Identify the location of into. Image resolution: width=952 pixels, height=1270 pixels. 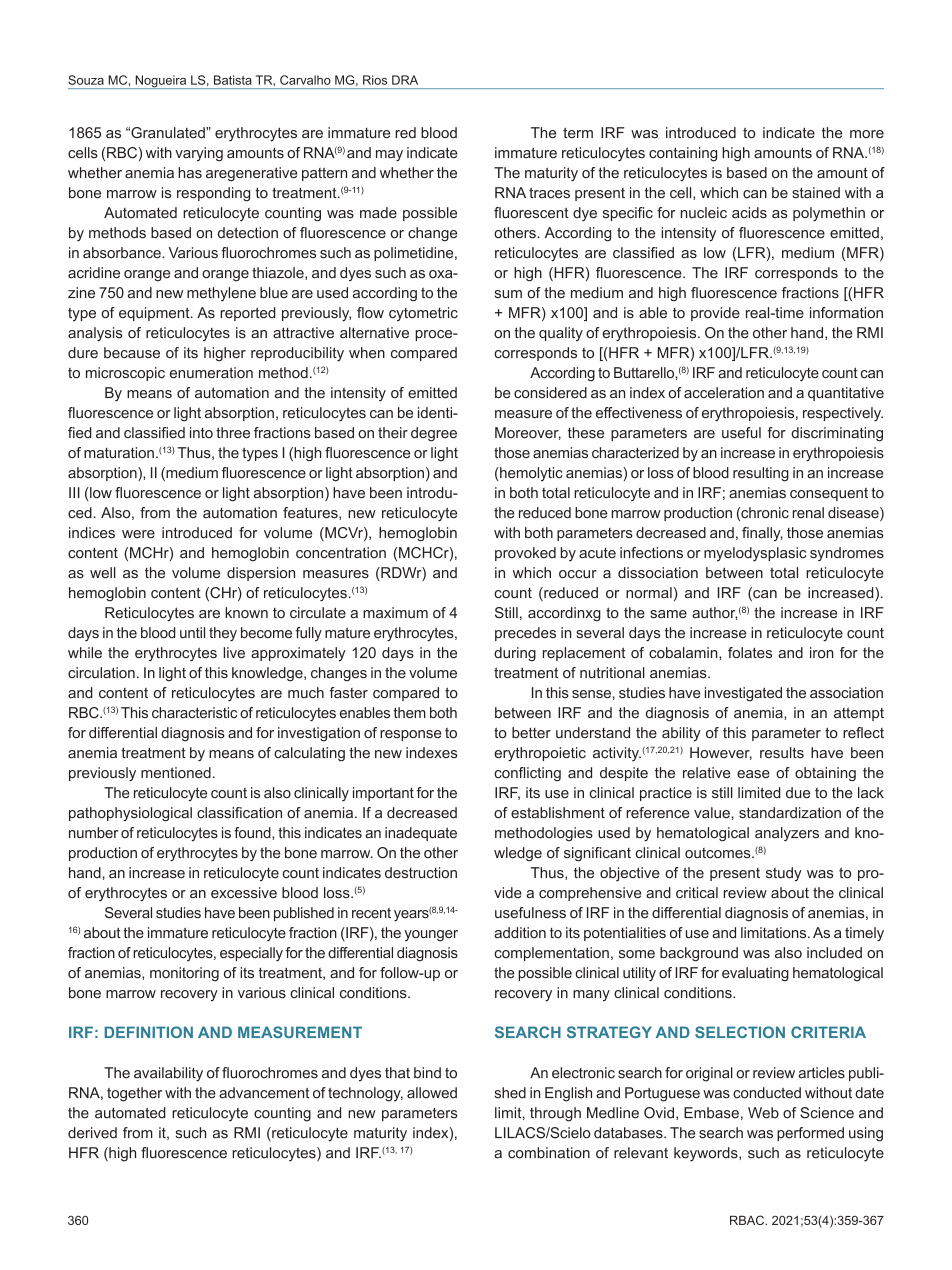
(201, 432).
